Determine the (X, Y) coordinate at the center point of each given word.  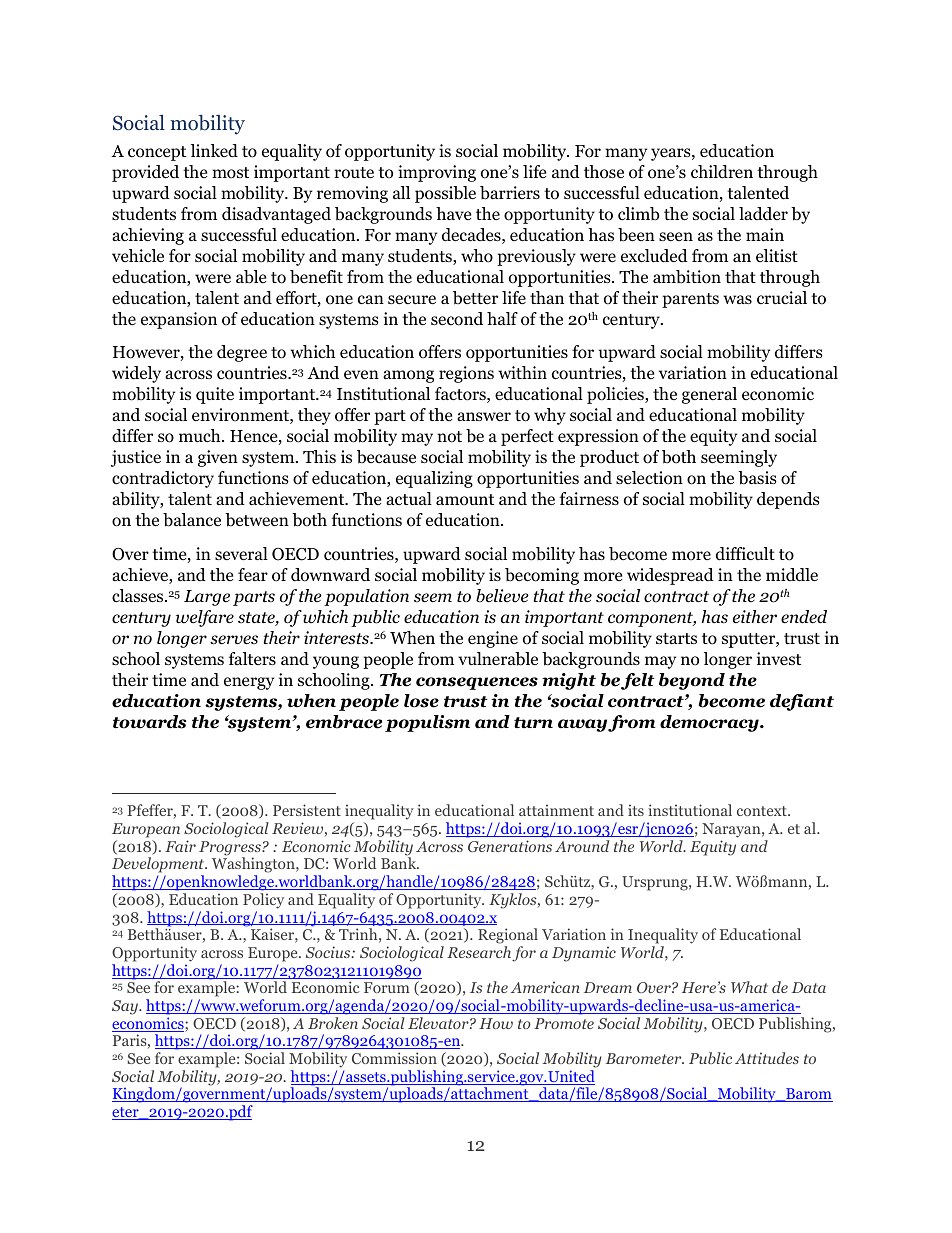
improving (437, 173)
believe (502, 596)
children (722, 172)
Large (207, 598)
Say (126, 1007)
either (755, 617)
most (230, 173)
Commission (394, 1058)
